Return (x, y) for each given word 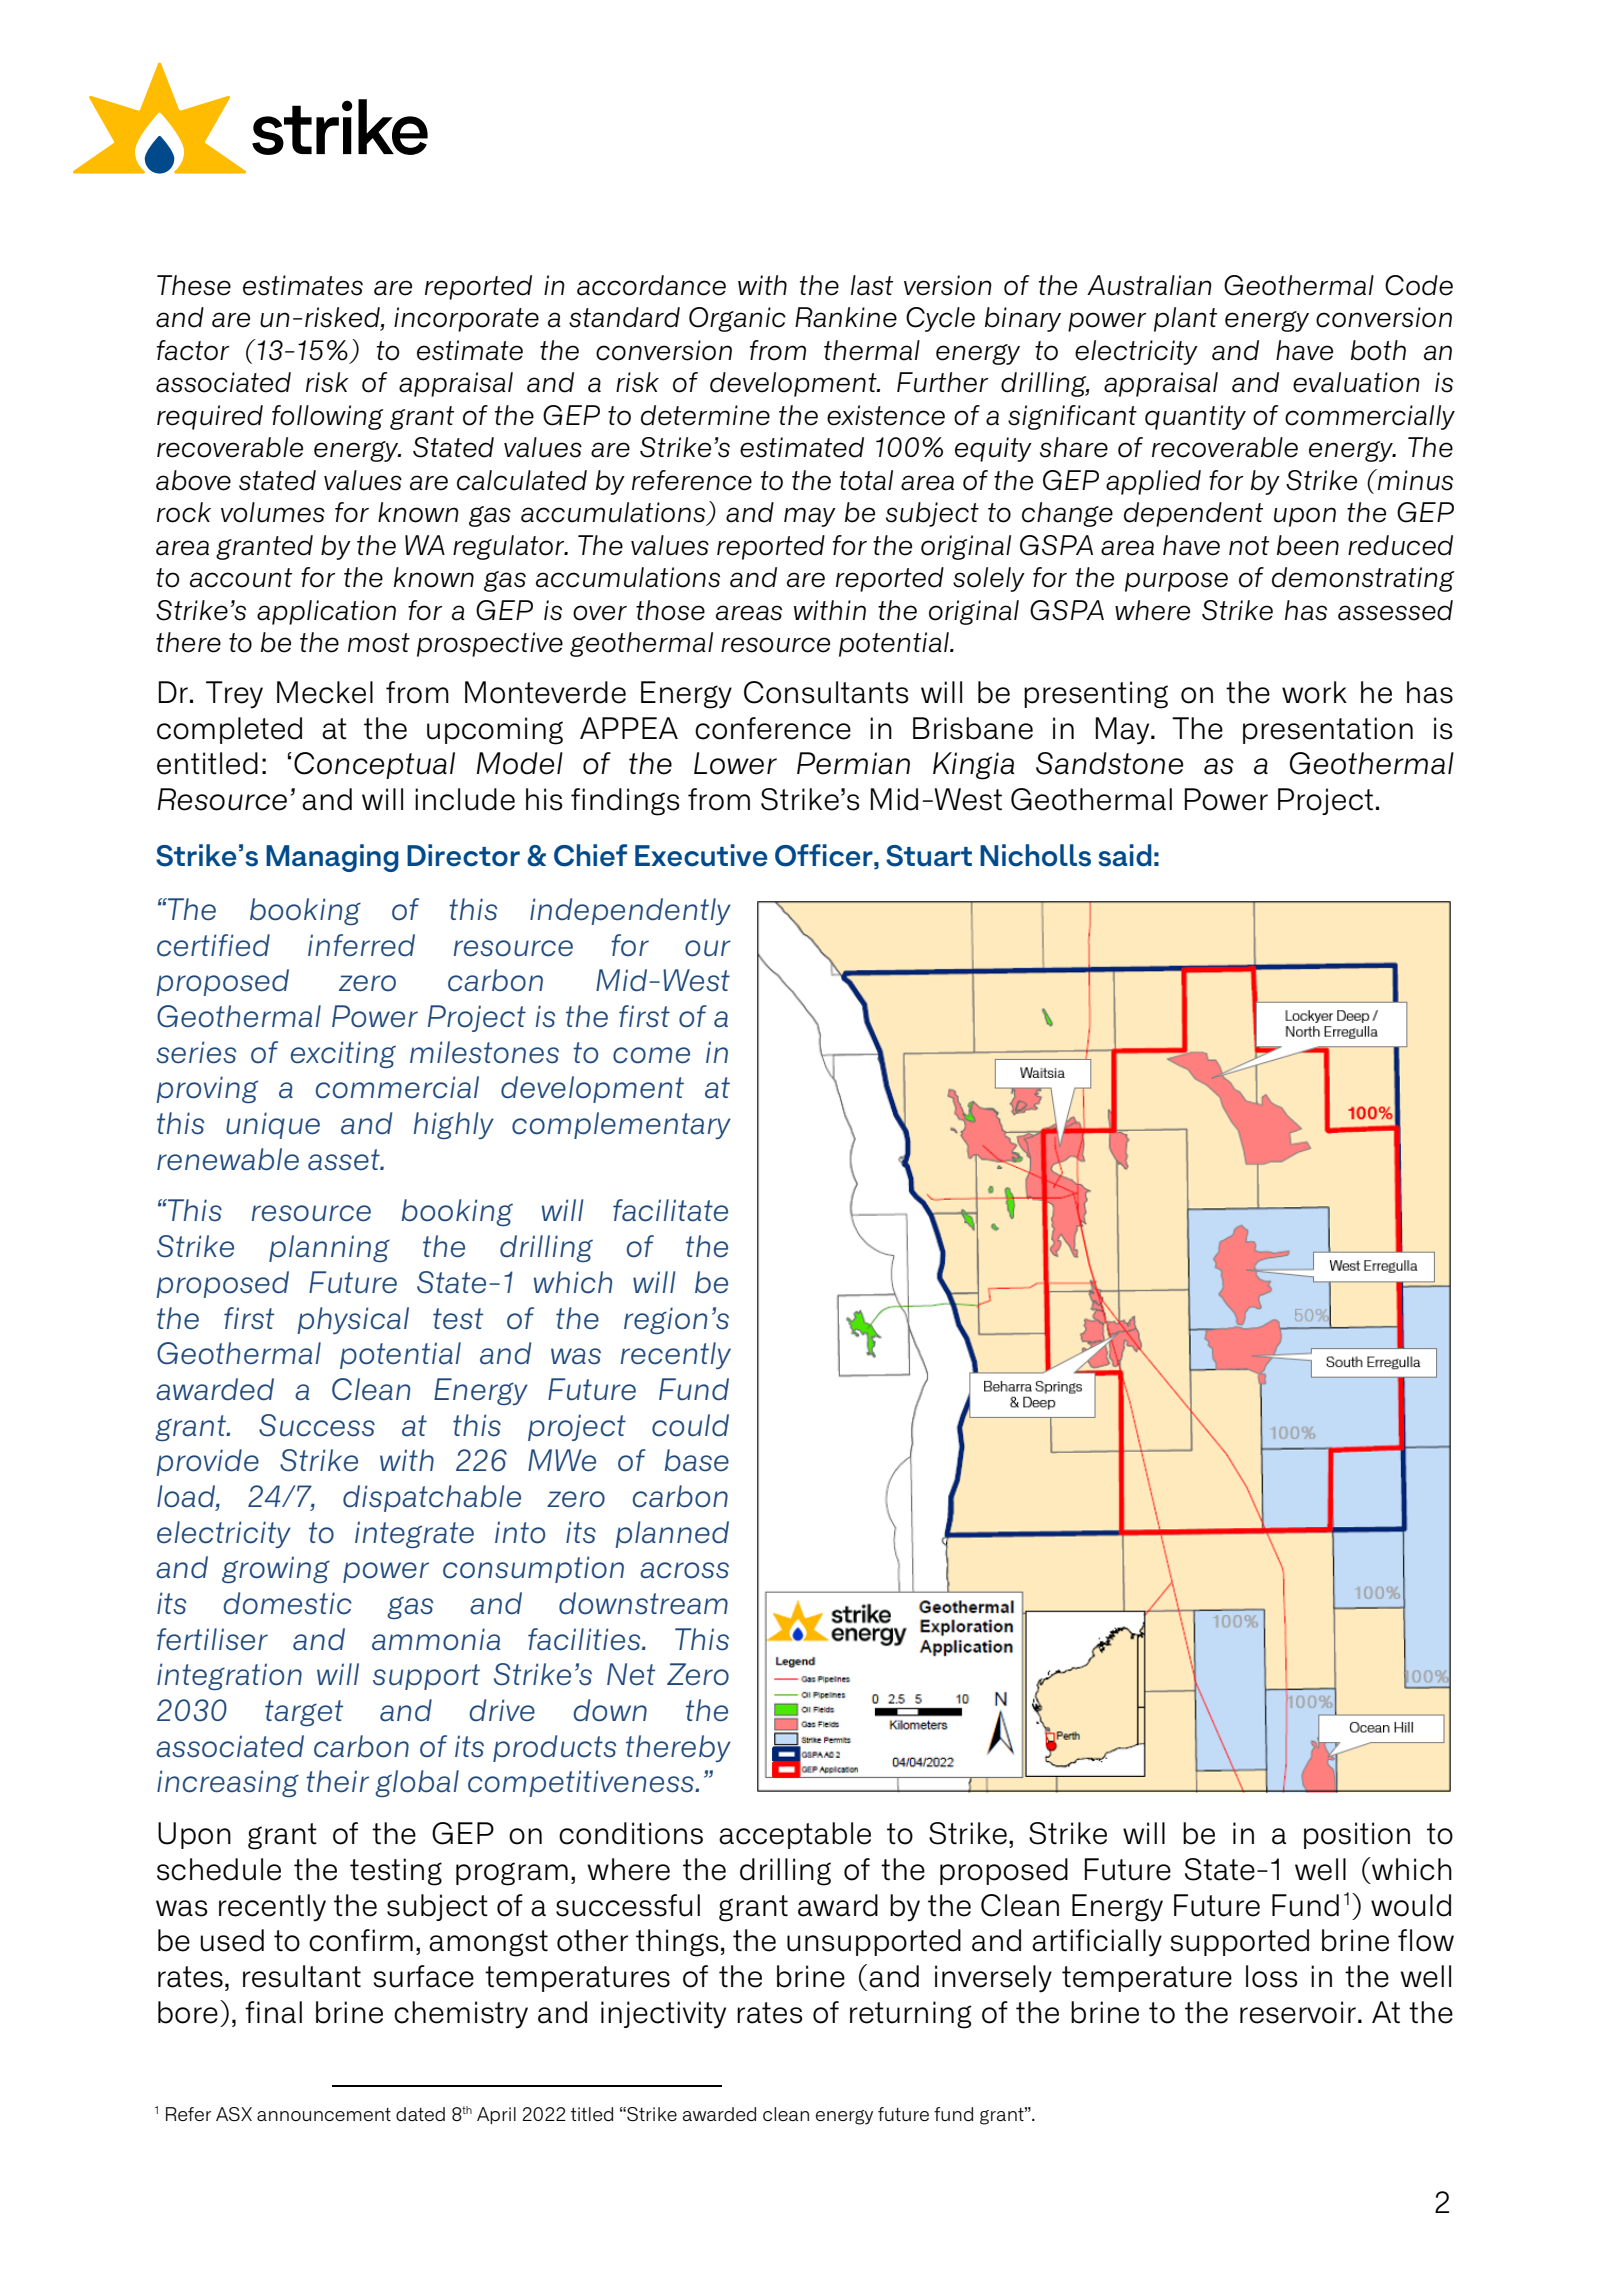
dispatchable (432, 1498)
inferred (361, 945)
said (1125, 855)
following (327, 417)
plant (1185, 319)
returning (910, 2015)
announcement (324, 2114)
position (1357, 1835)
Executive (701, 855)
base (697, 1460)
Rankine (846, 317)
